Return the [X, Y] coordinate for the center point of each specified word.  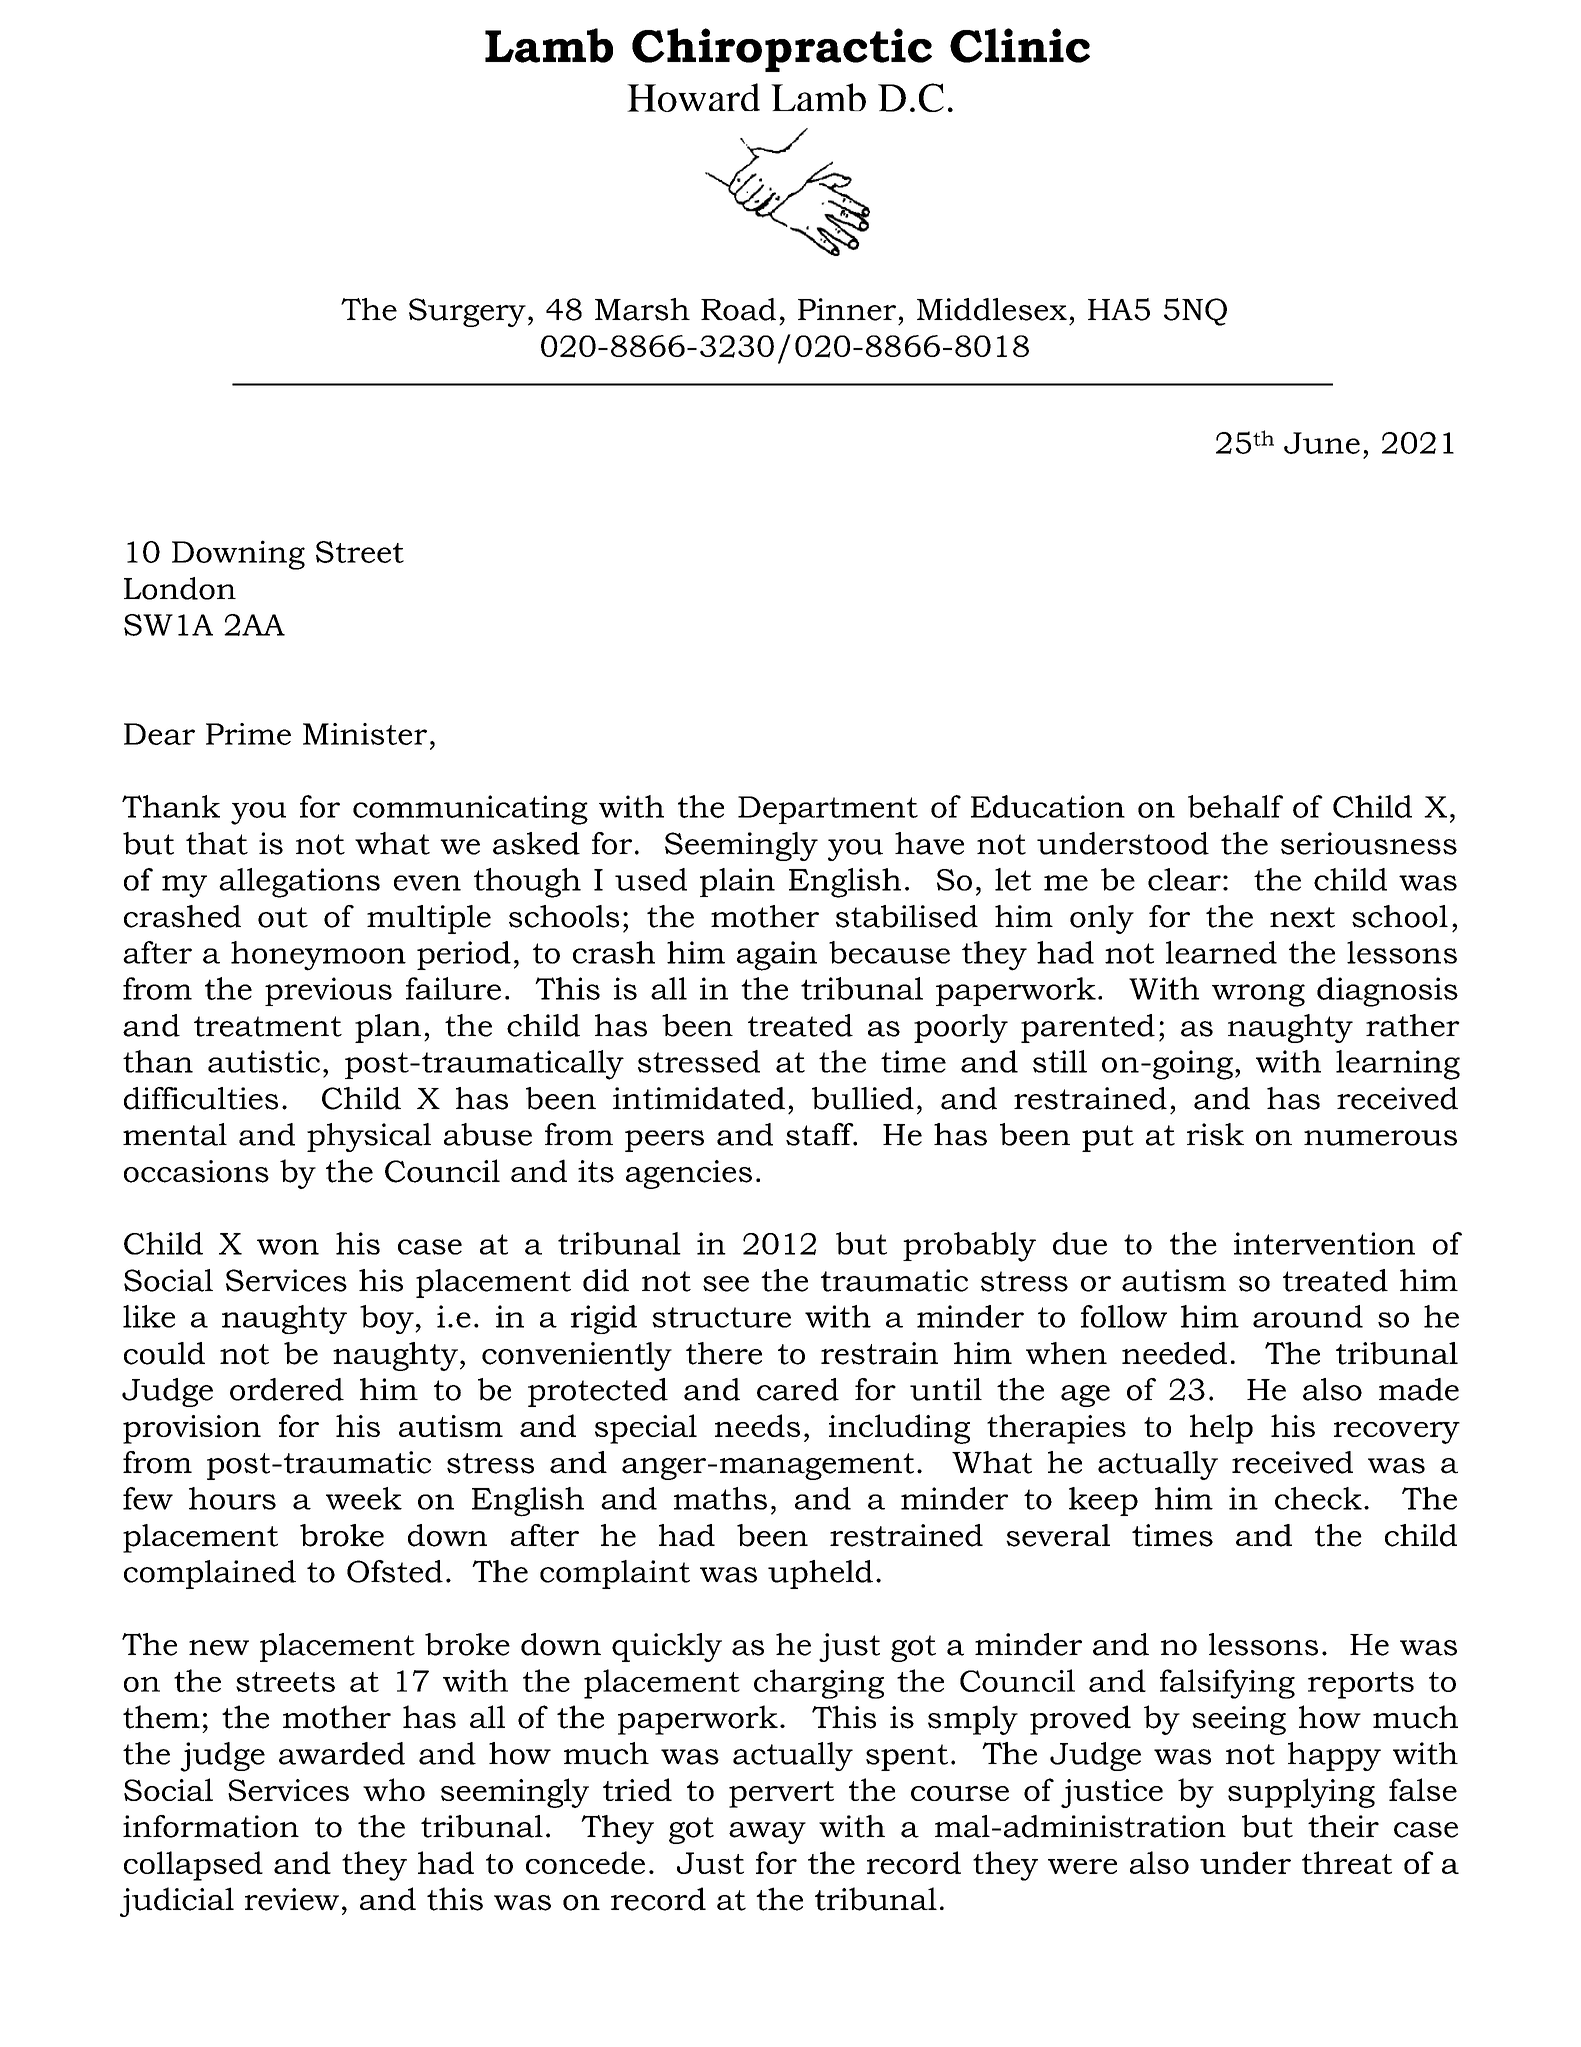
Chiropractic [782, 50]
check [1318, 1498]
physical [369, 1137]
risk [1215, 1134]
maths [720, 1498]
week [364, 1498]
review [292, 1899]
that [217, 843]
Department [828, 810]
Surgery [467, 312]
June [1322, 443]
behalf [1235, 806]
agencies [689, 1174]
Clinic [1020, 45]
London [180, 588]
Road [738, 309]
